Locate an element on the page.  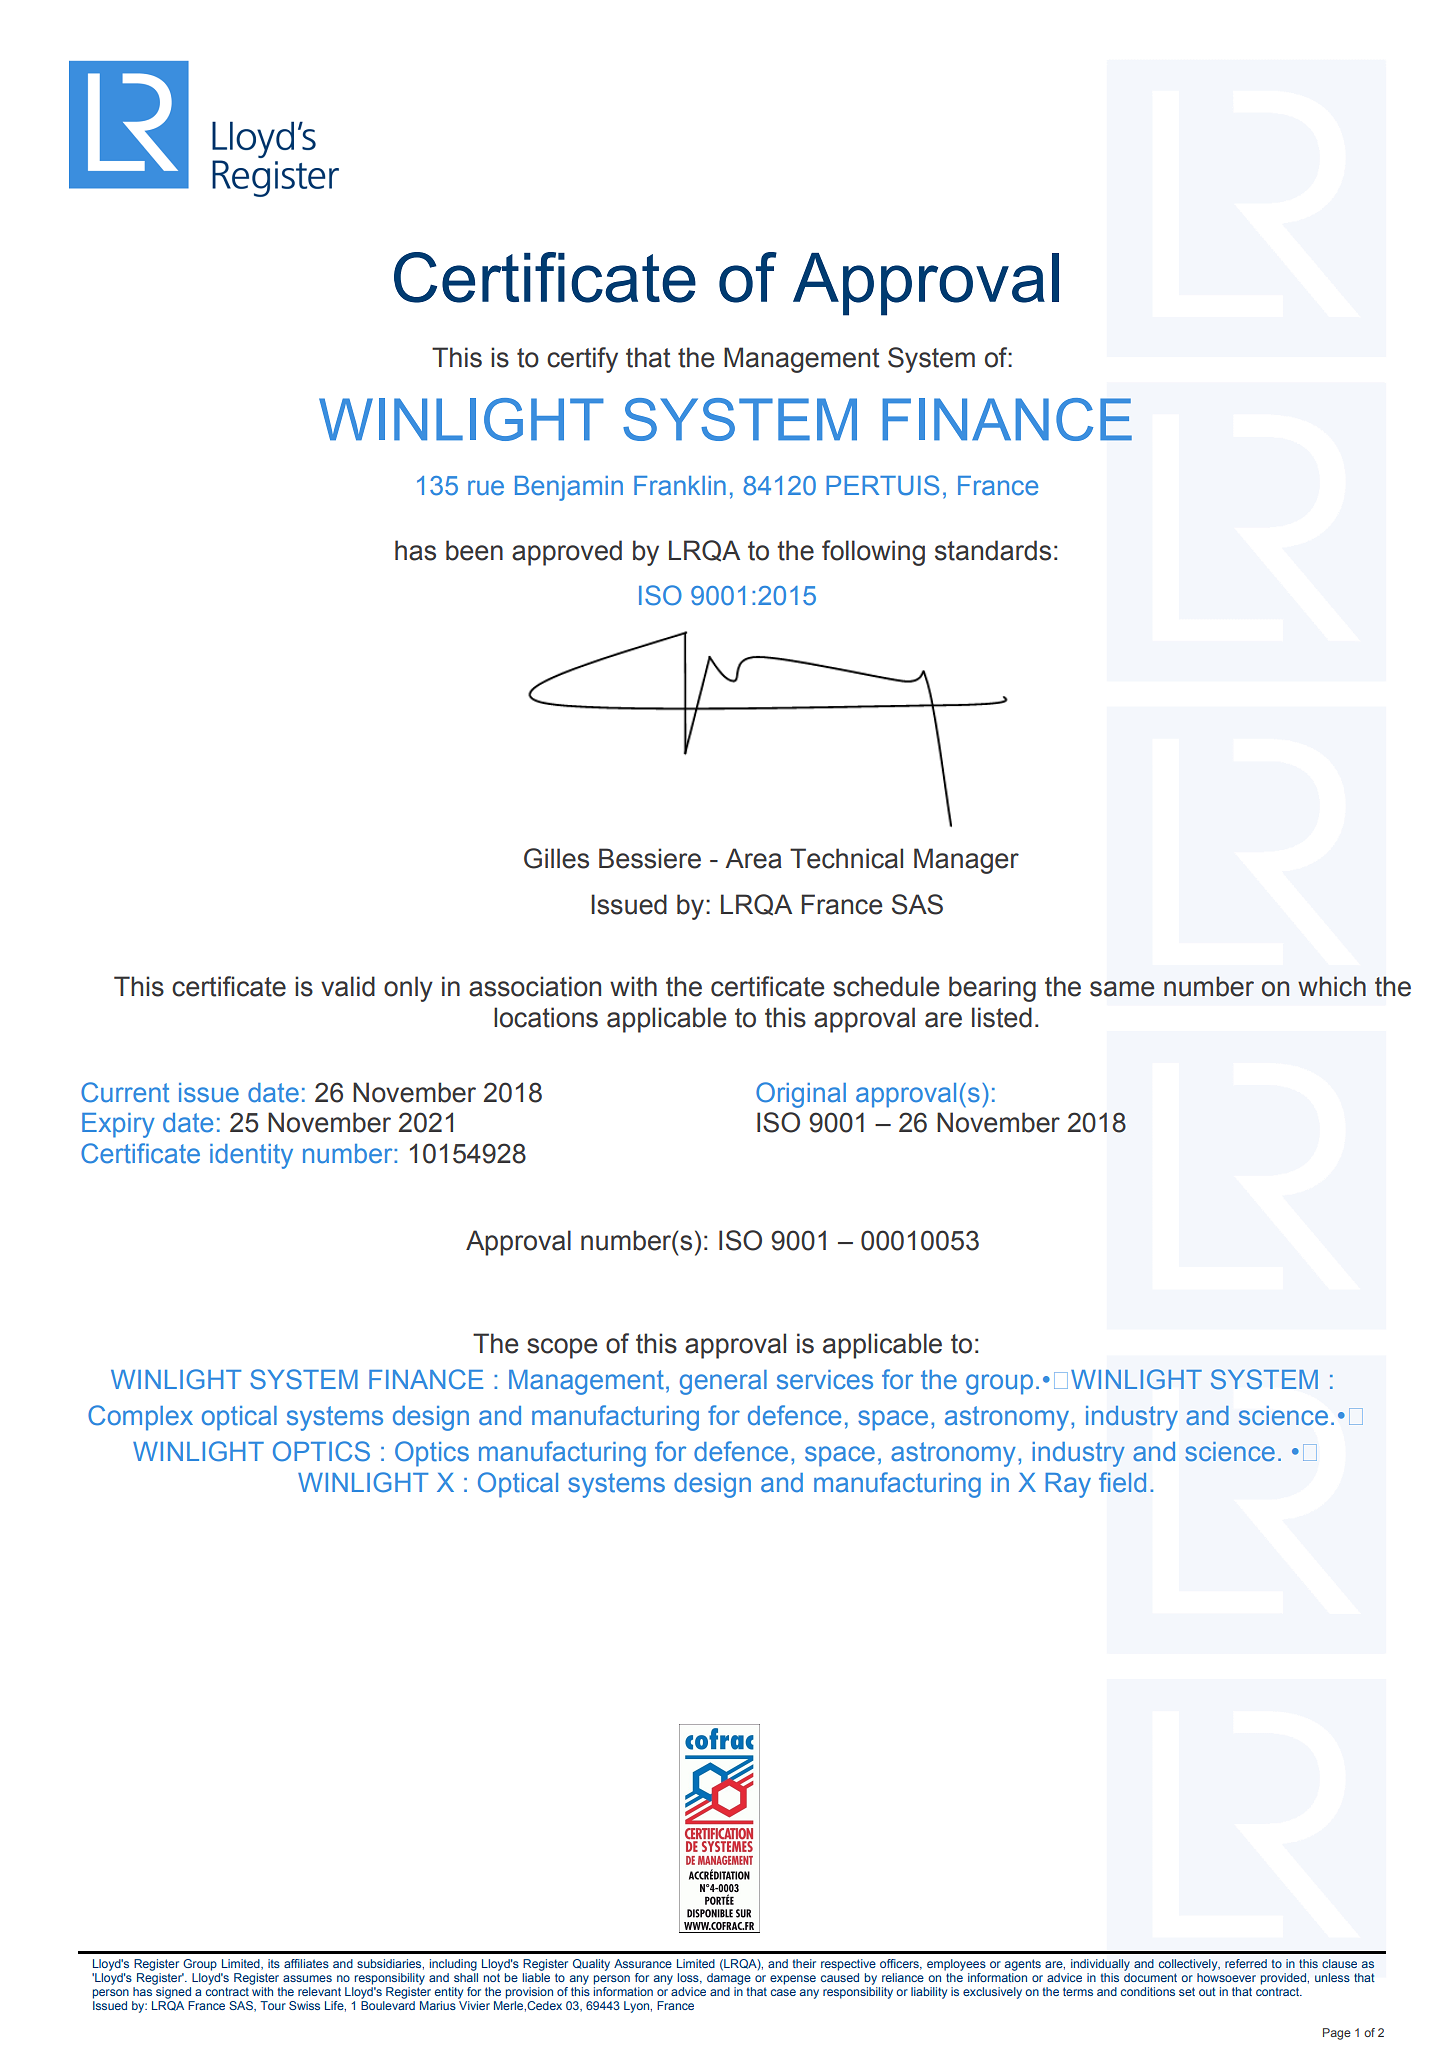
field is located at coordinates (1122, 1482).
